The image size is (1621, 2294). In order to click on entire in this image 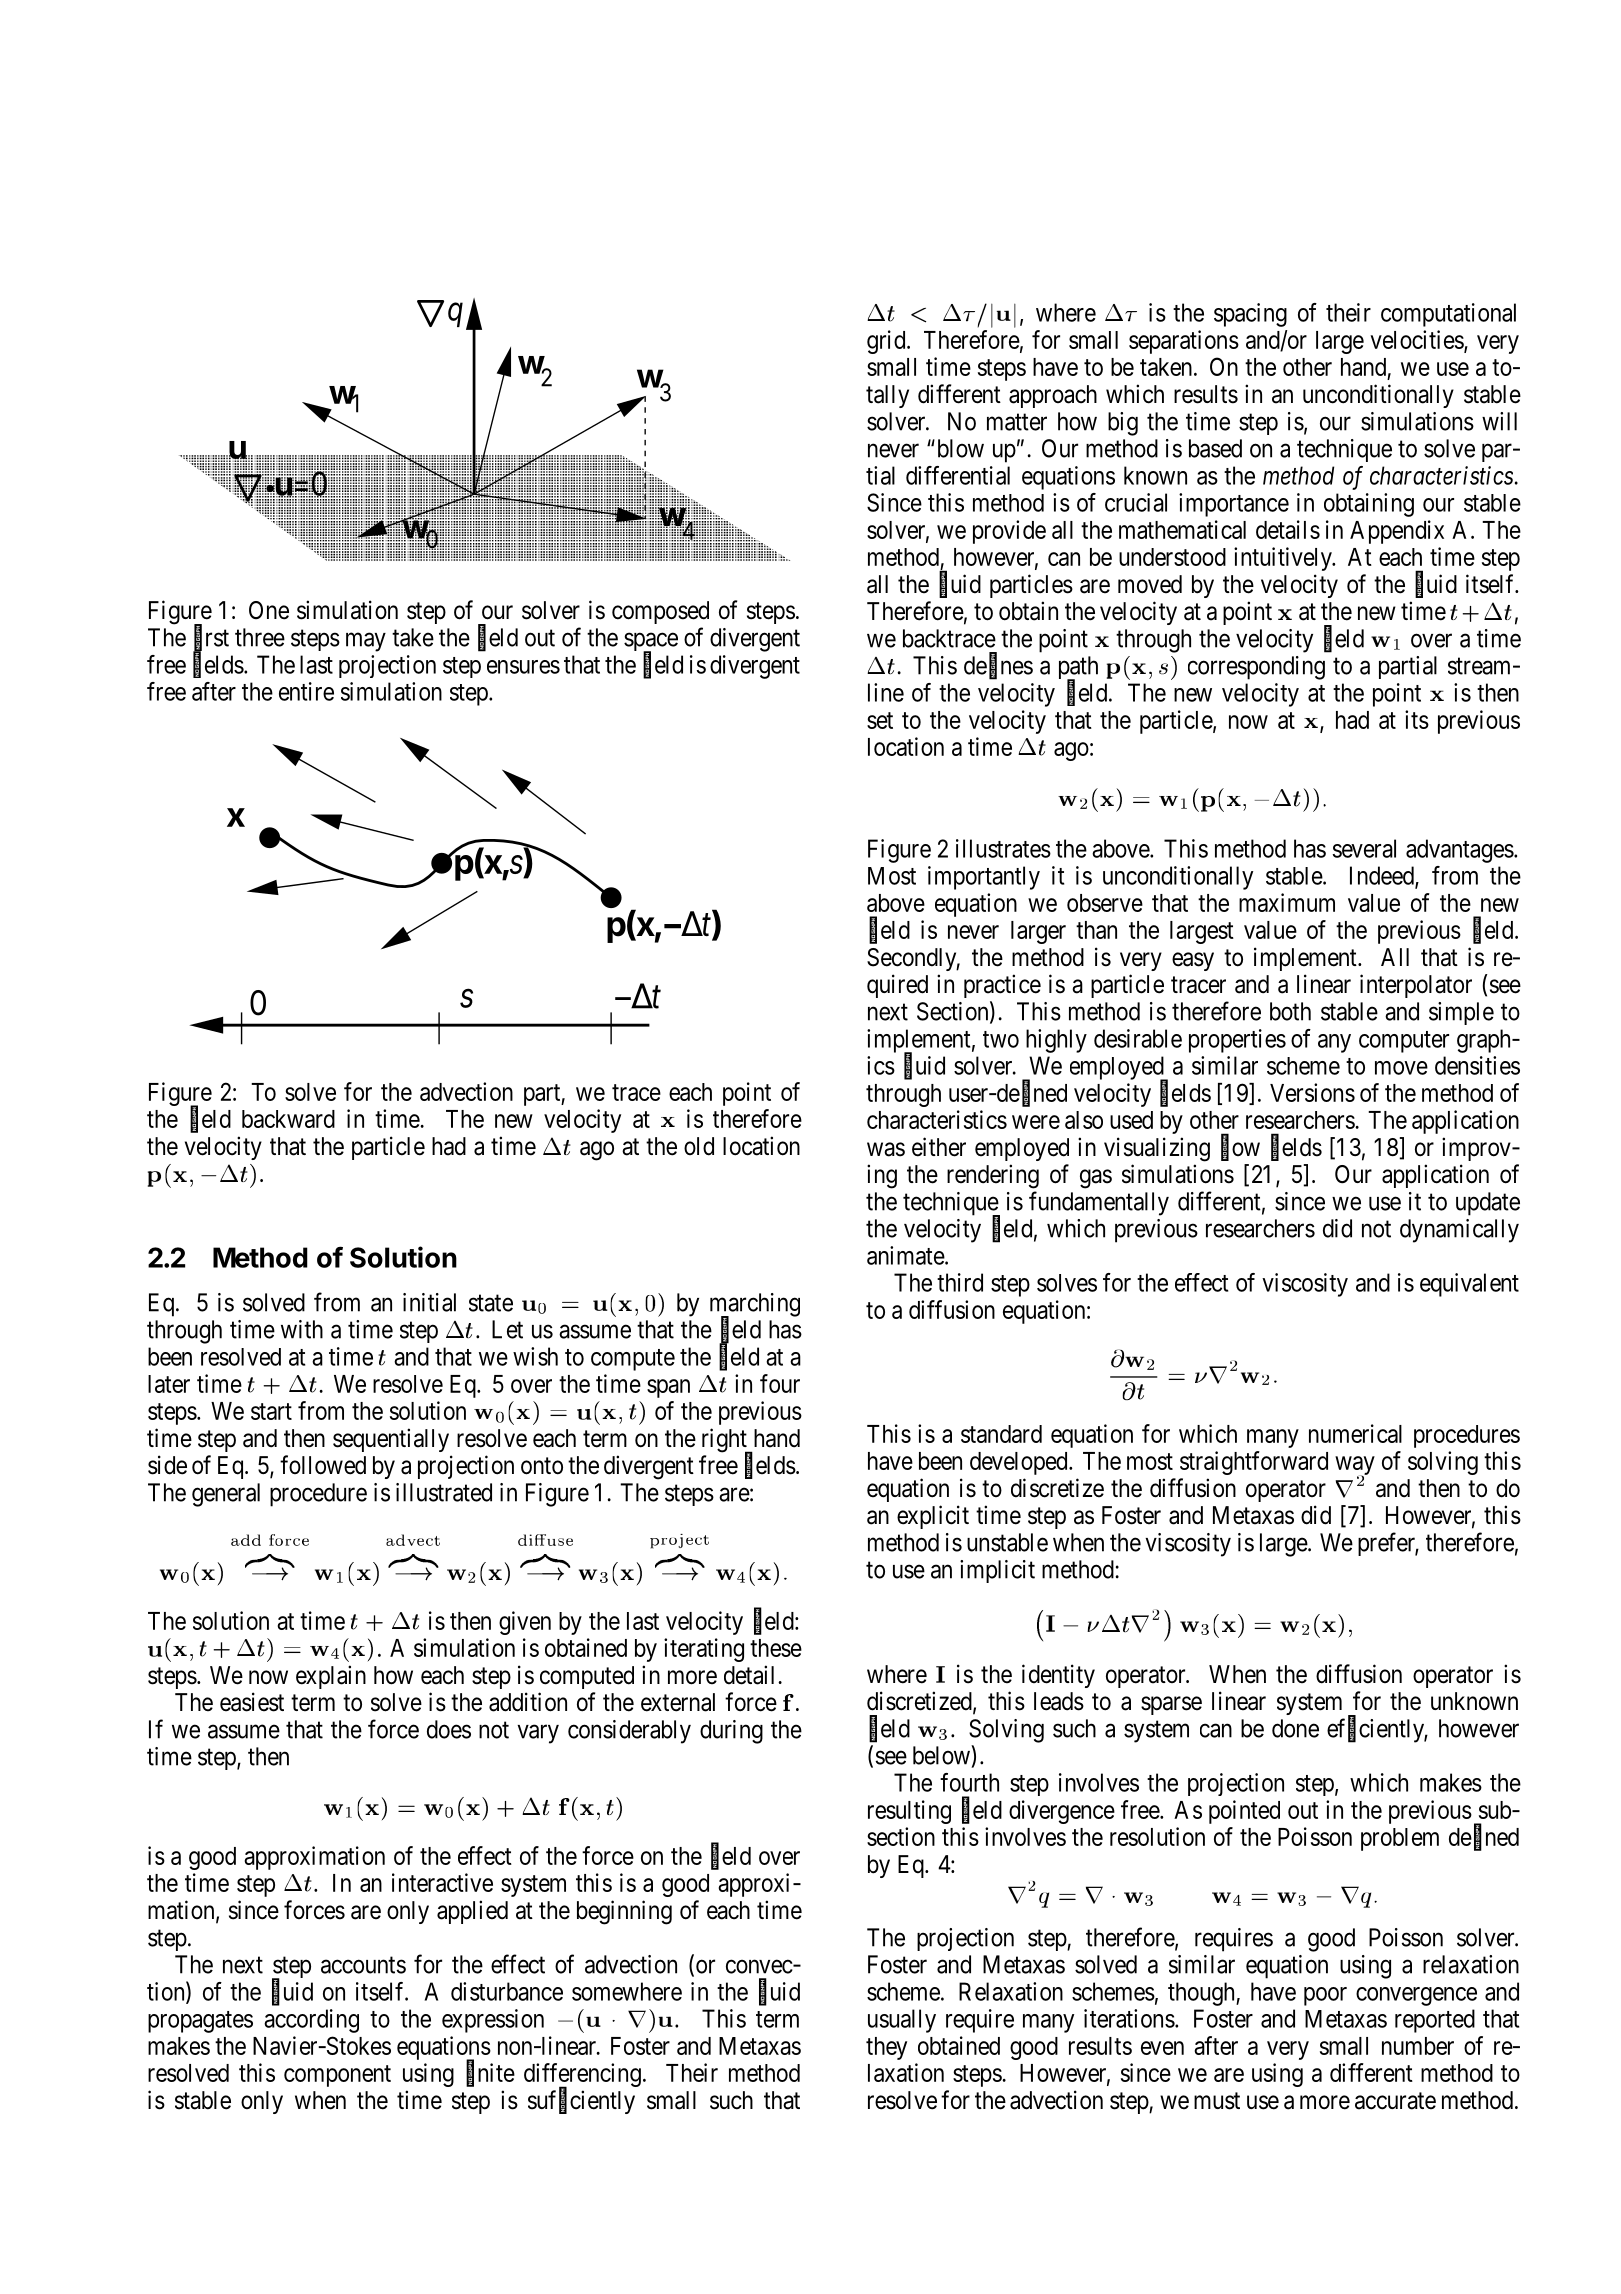, I will do `click(306, 691)`.
